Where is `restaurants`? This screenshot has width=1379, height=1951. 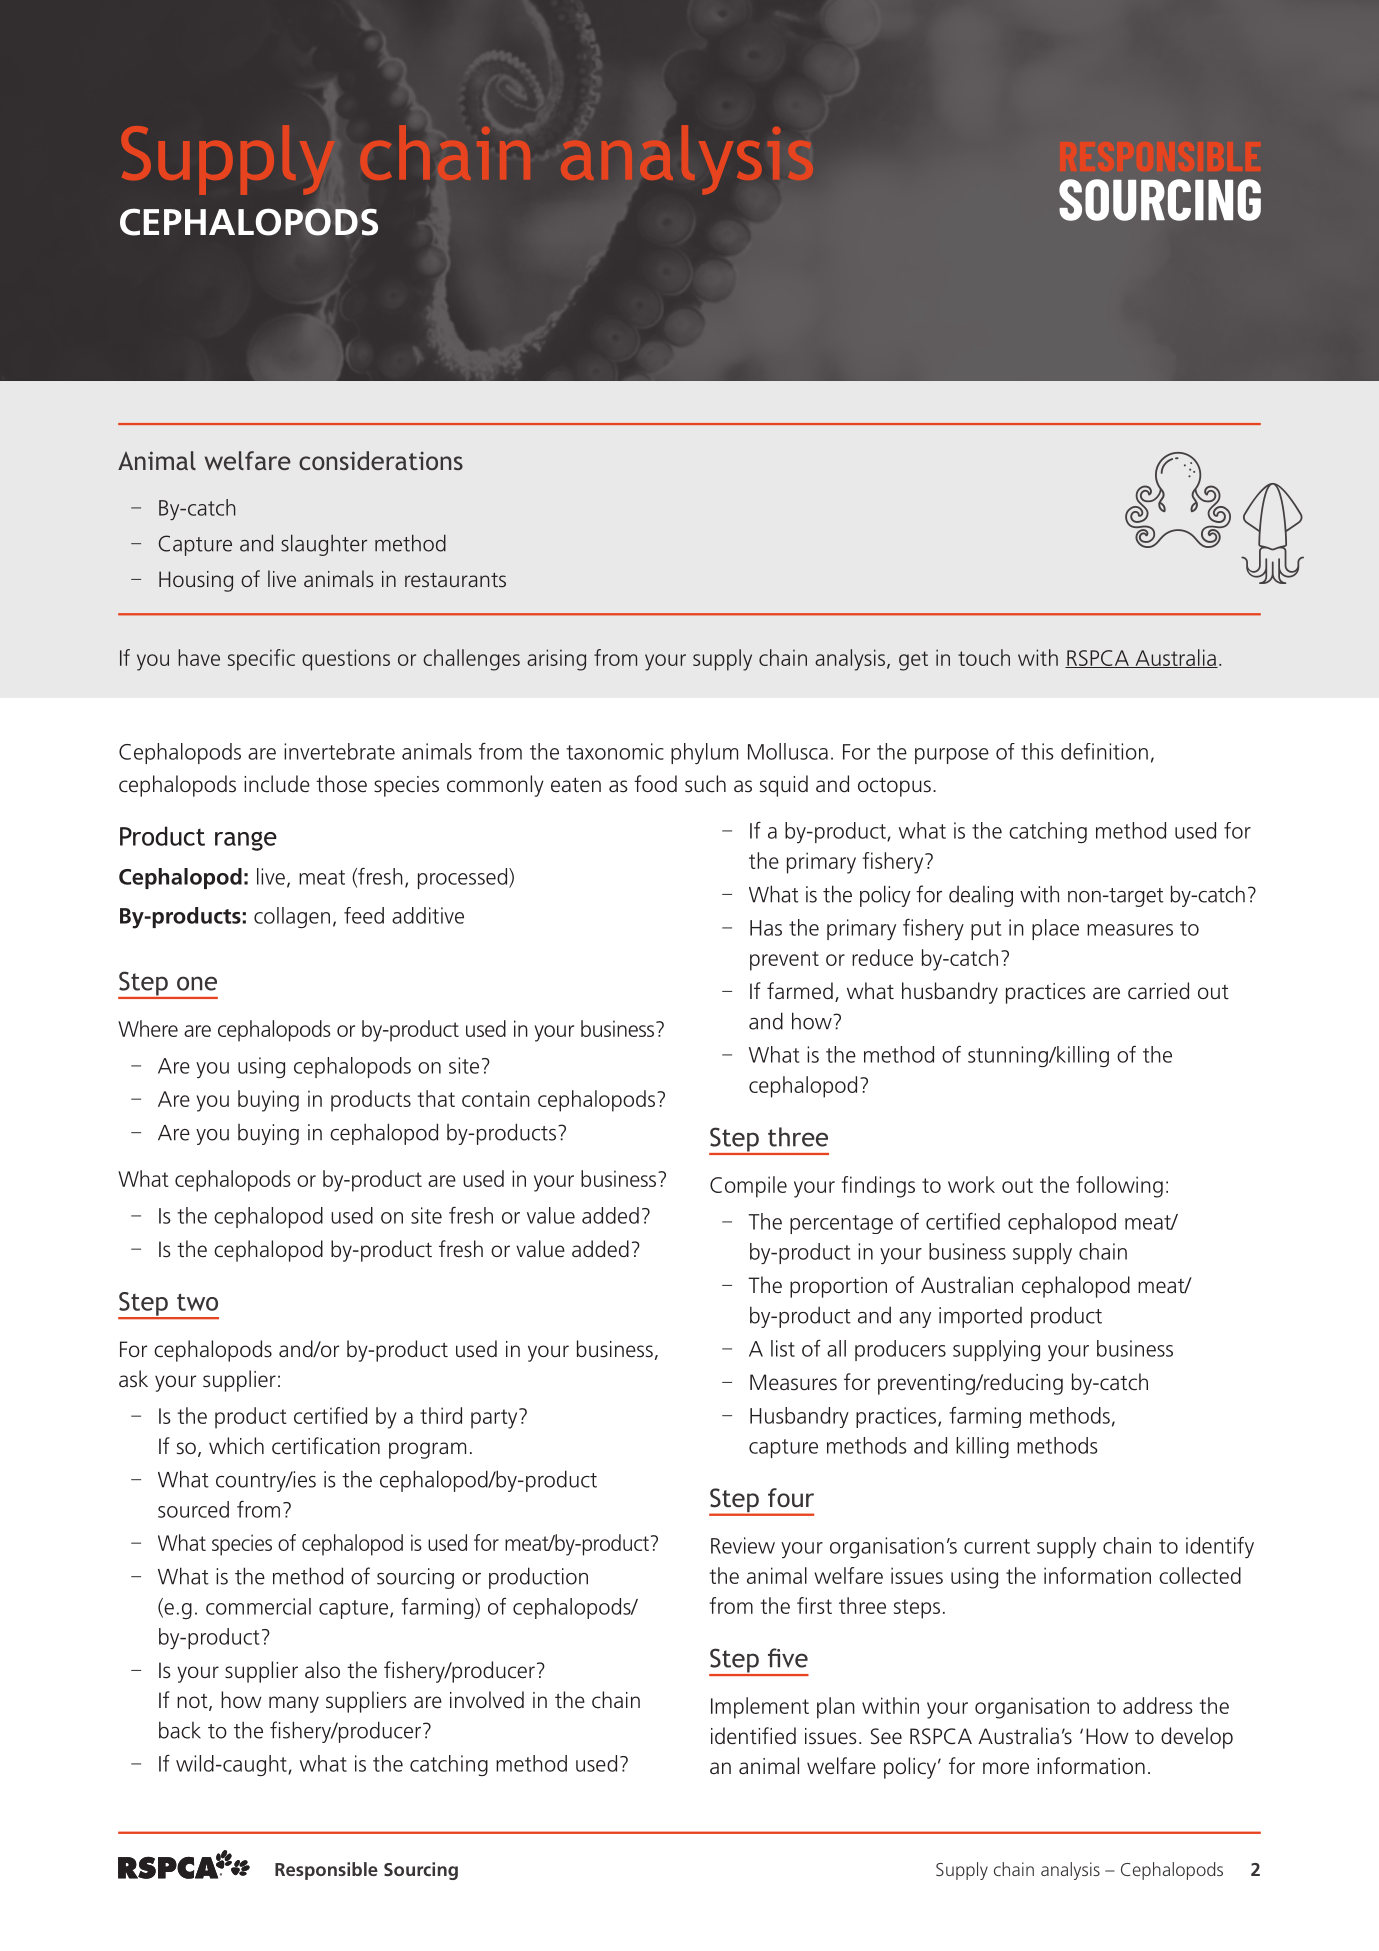
restaurants is located at coordinates (455, 580).
